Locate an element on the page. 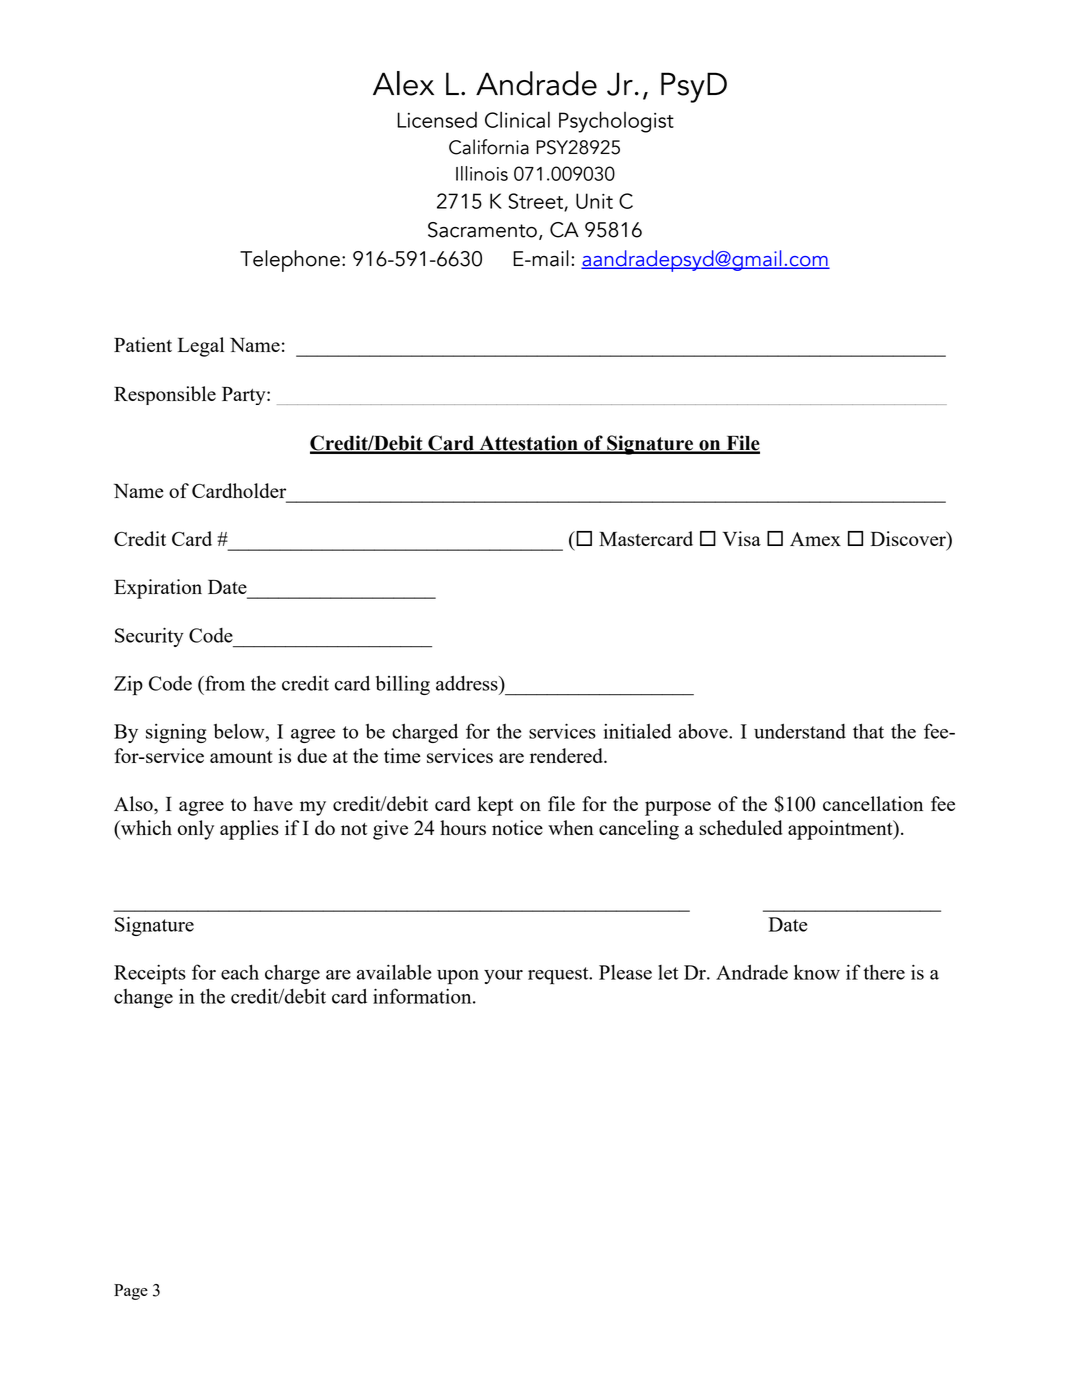 The width and height of the image is (1068, 1382). information is located at coordinates (423, 996).
